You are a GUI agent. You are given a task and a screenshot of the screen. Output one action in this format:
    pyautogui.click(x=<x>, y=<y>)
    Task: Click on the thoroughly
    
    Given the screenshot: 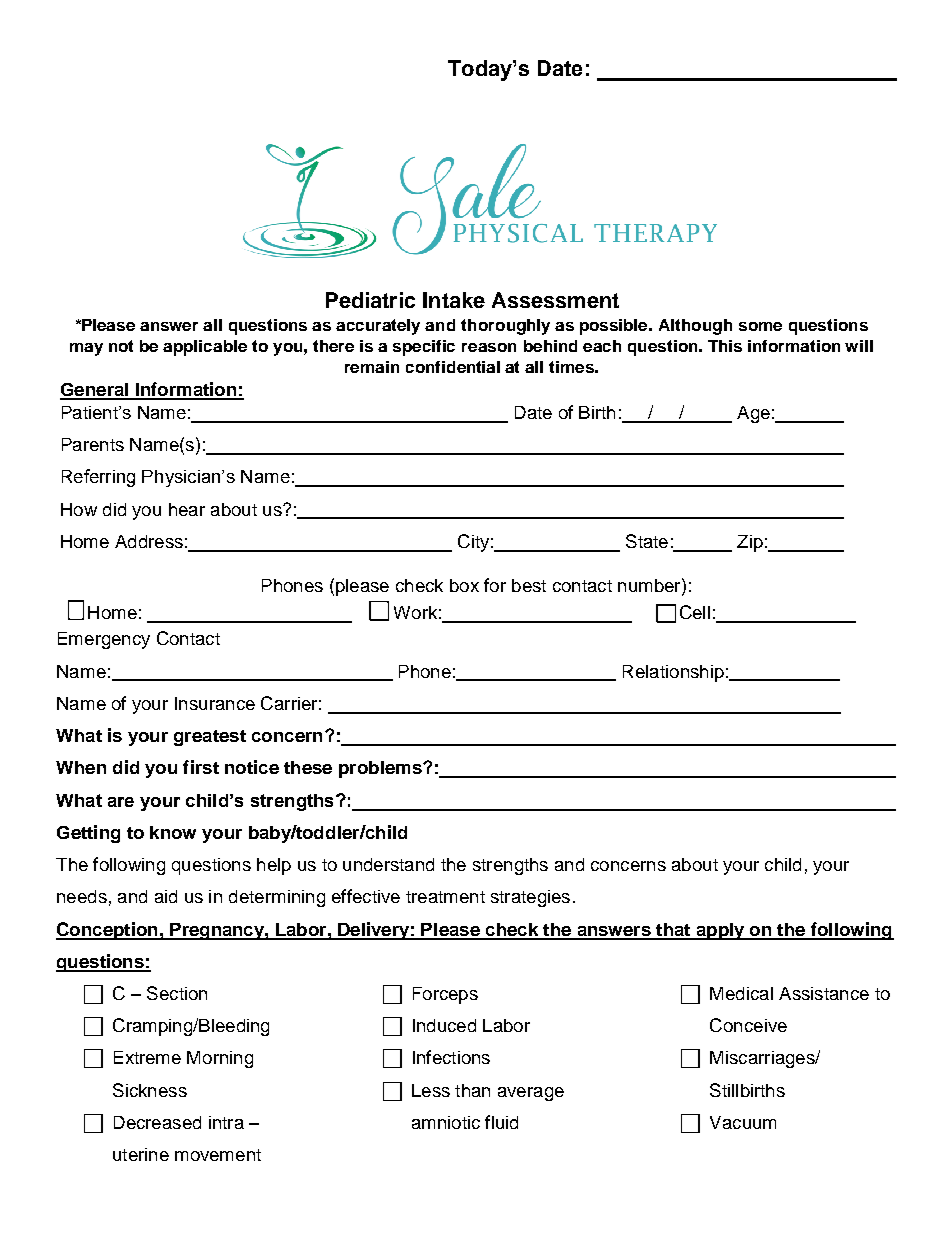 What is the action you would take?
    pyautogui.click(x=505, y=327)
